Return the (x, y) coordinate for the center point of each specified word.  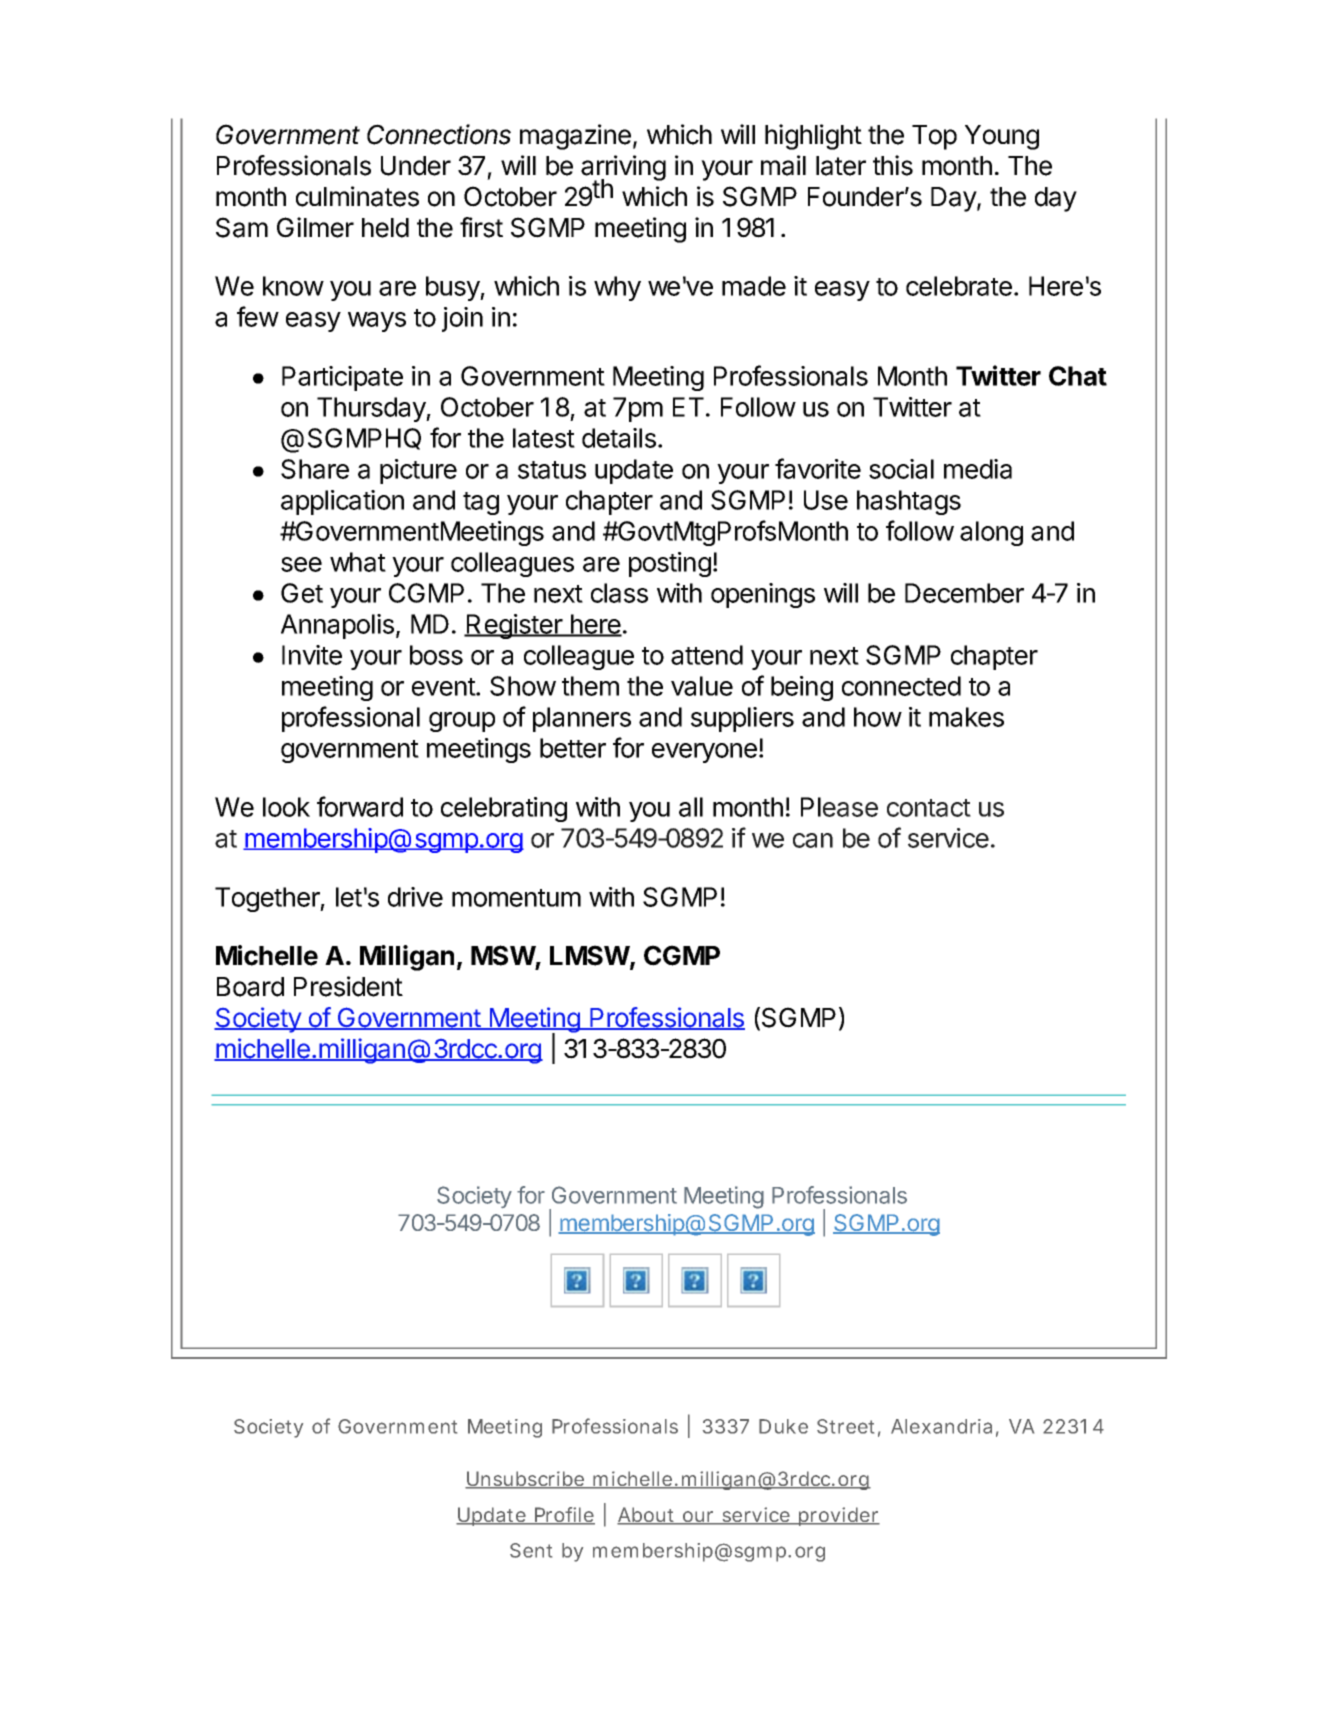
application (342, 502)
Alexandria (944, 1428)
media (978, 469)
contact (929, 808)
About (649, 1516)
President (348, 986)
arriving (623, 169)
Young (1002, 137)
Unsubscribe (528, 1480)
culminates (357, 196)
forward (360, 806)
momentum (516, 898)
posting (670, 564)
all (691, 807)
